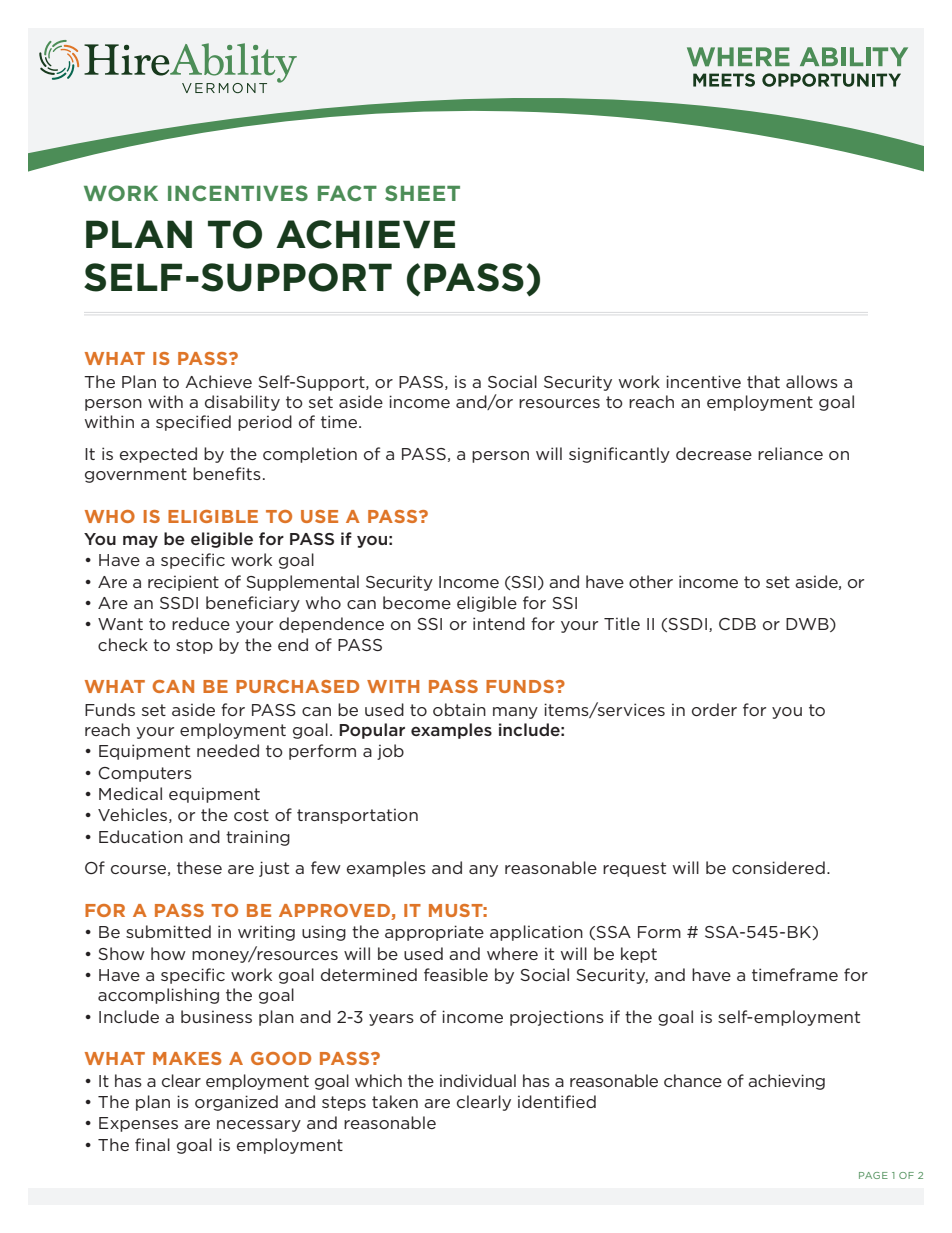 The image size is (952, 1233). Describe the element at coordinates (536, 933) in the screenshot. I see `application` at that location.
